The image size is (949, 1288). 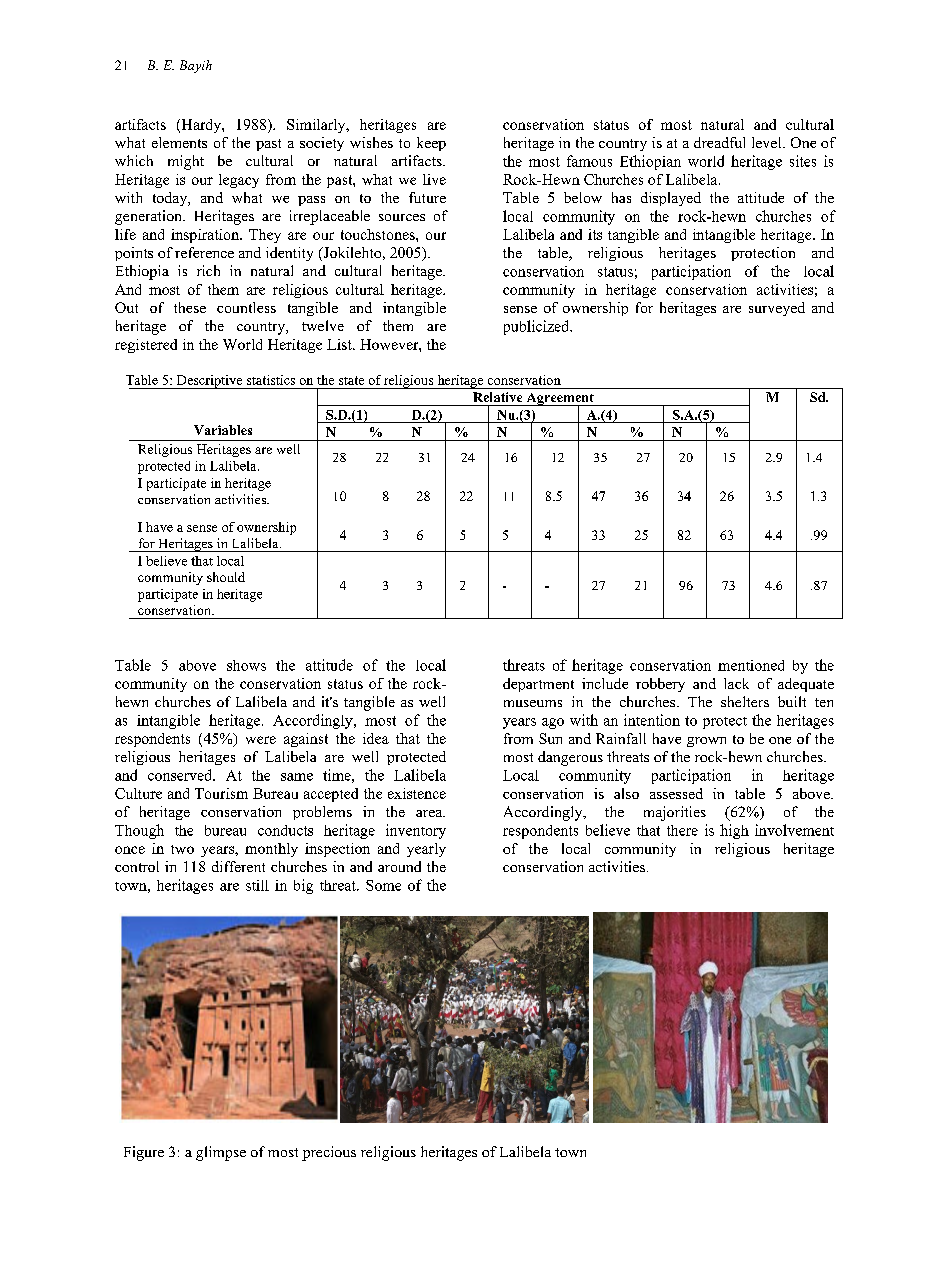 I want to click on keep, so click(x=431, y=144).
